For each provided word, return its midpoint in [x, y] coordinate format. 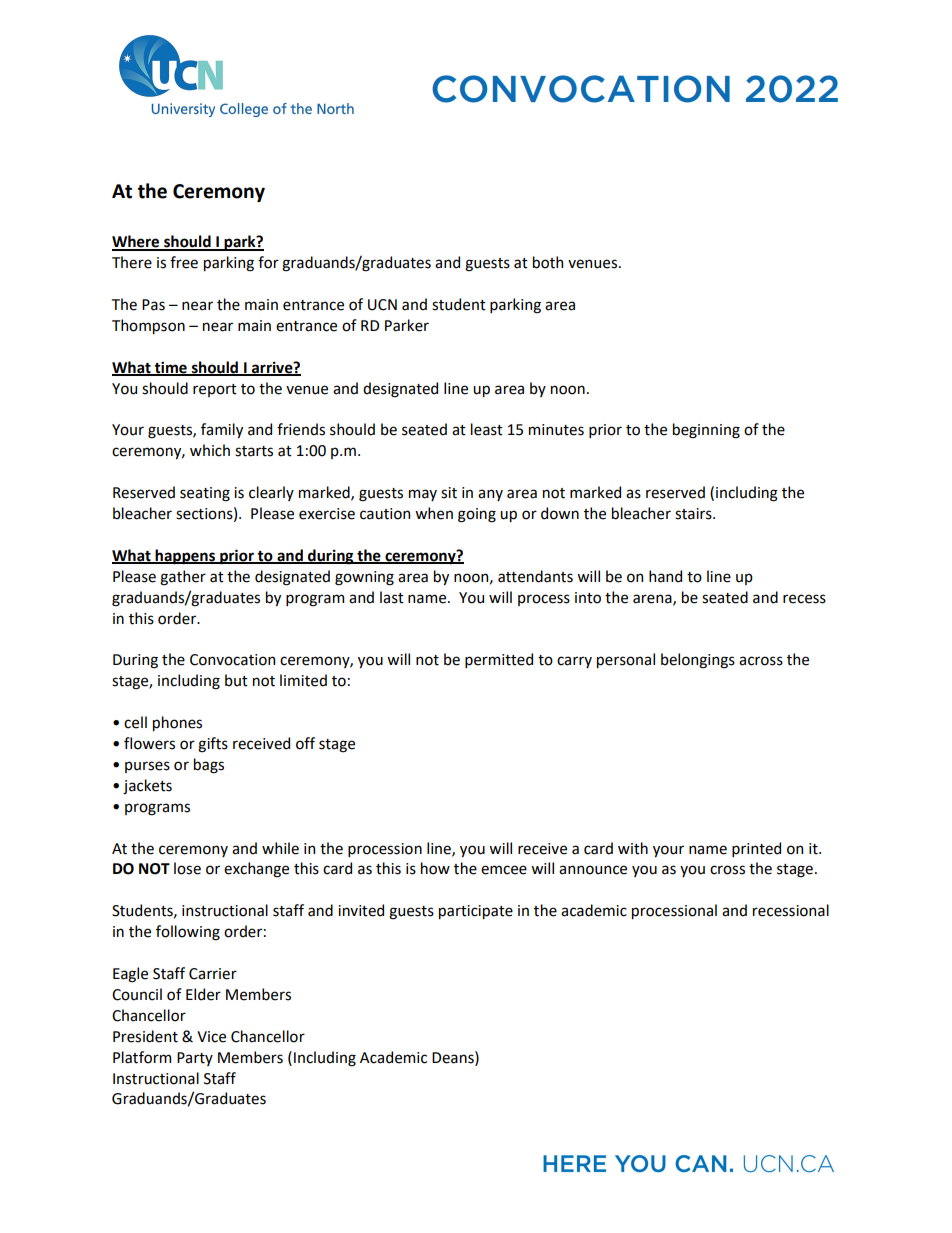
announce [593, 870]
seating [205, 494]
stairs [694, 514]
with [633, 848]
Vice [211, 1037]
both [548, 262]
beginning [706, 431]
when [434, 513]
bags [209, 766]
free [184, 262]
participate [476, 912]
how [435, 868]
